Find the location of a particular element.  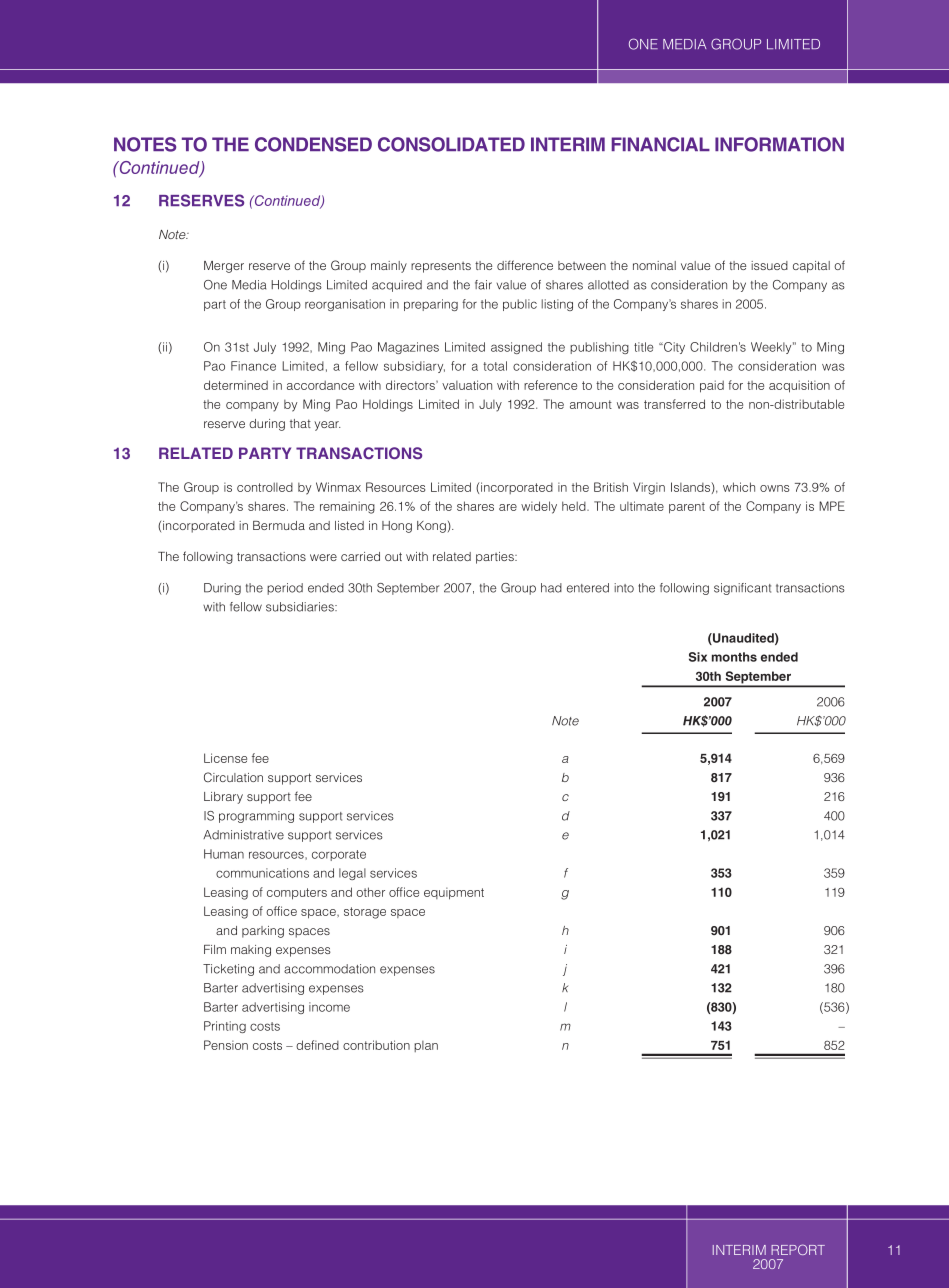

equipment is located at coordinates (454, 893).
